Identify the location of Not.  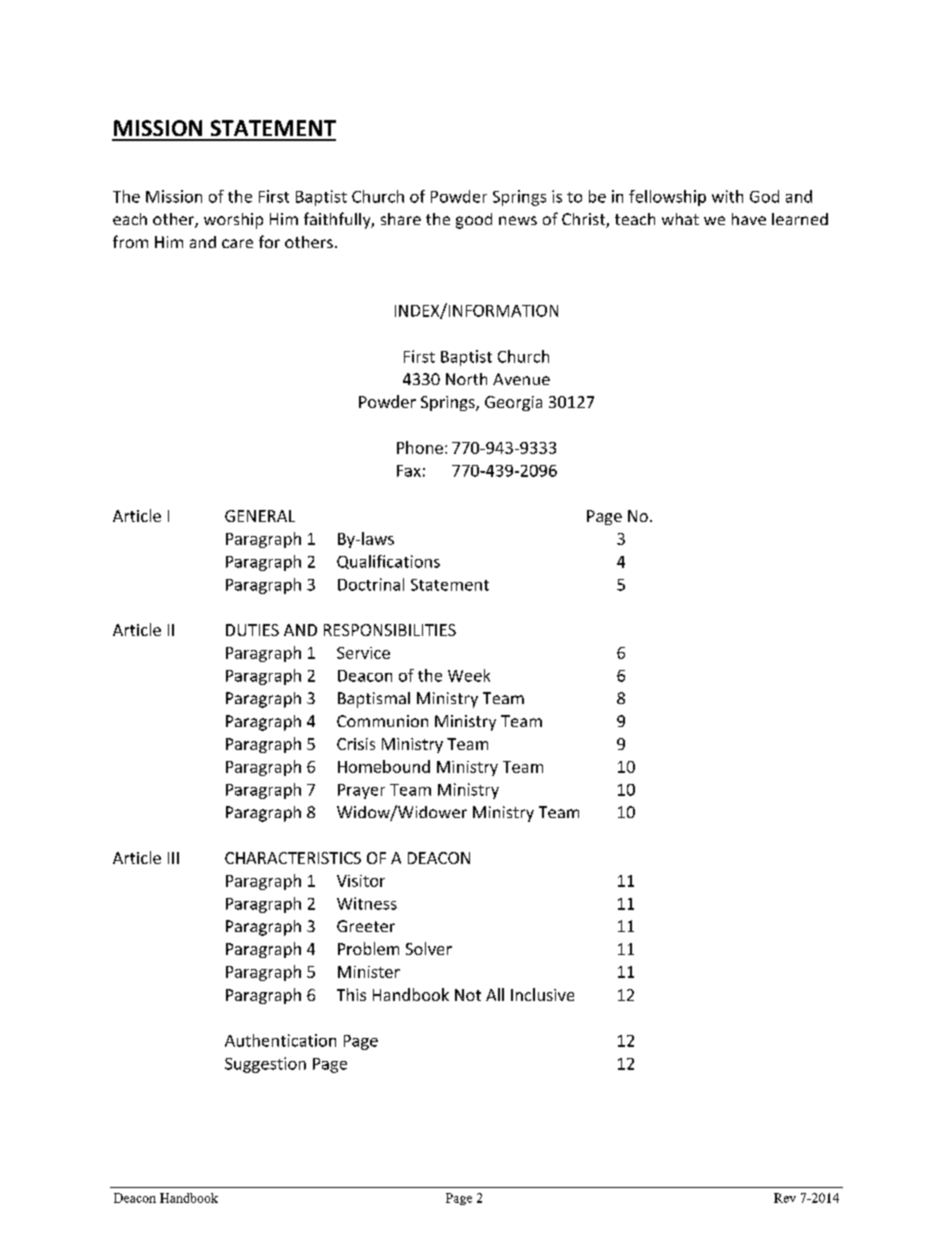
(468, 995).
